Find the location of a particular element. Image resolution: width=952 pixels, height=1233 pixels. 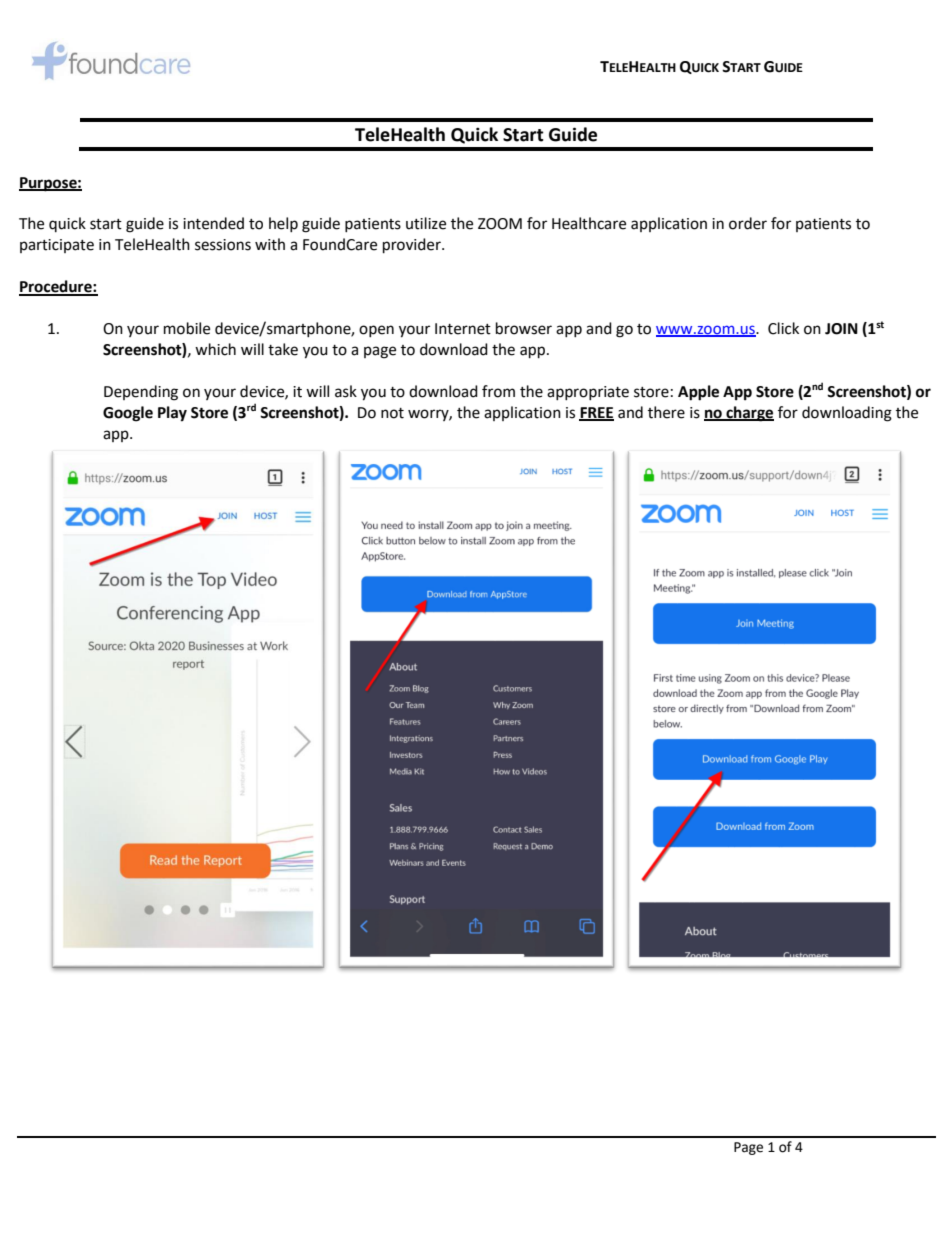

which is located at coordinates (215, 349).
